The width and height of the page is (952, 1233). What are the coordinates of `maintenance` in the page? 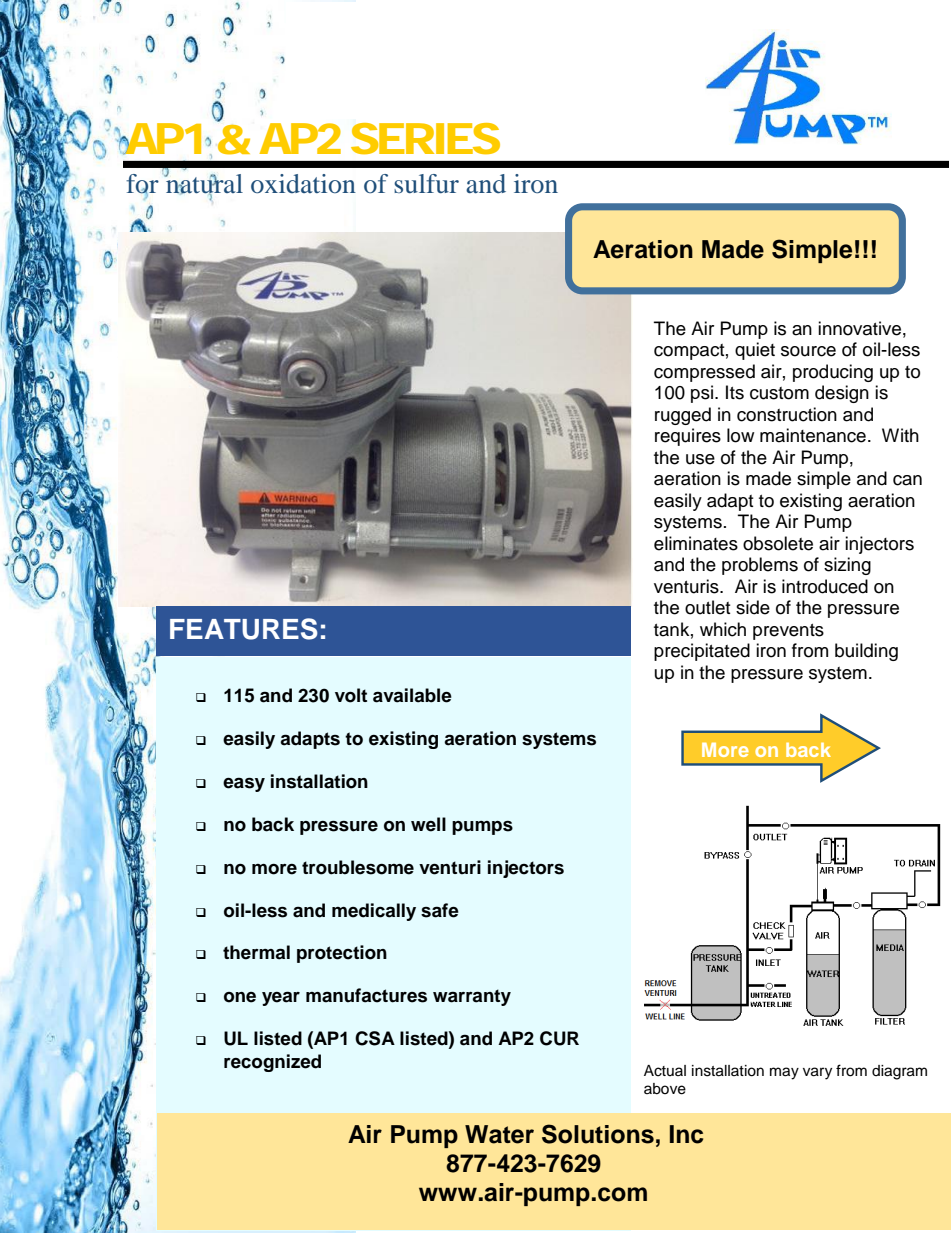 It's located at (813, 435).
